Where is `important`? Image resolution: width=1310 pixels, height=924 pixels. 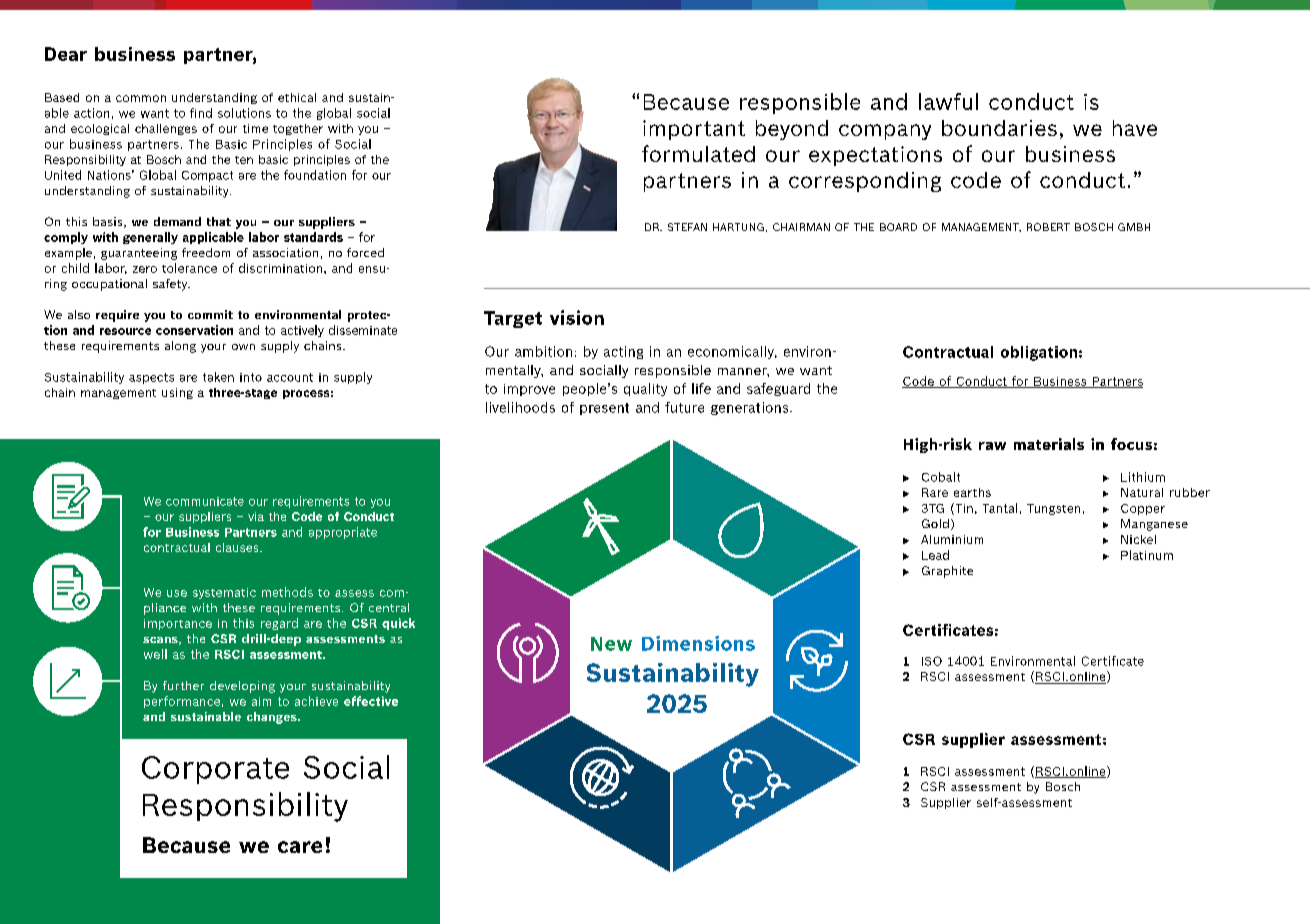 important is located at coordinates (694, 130).
